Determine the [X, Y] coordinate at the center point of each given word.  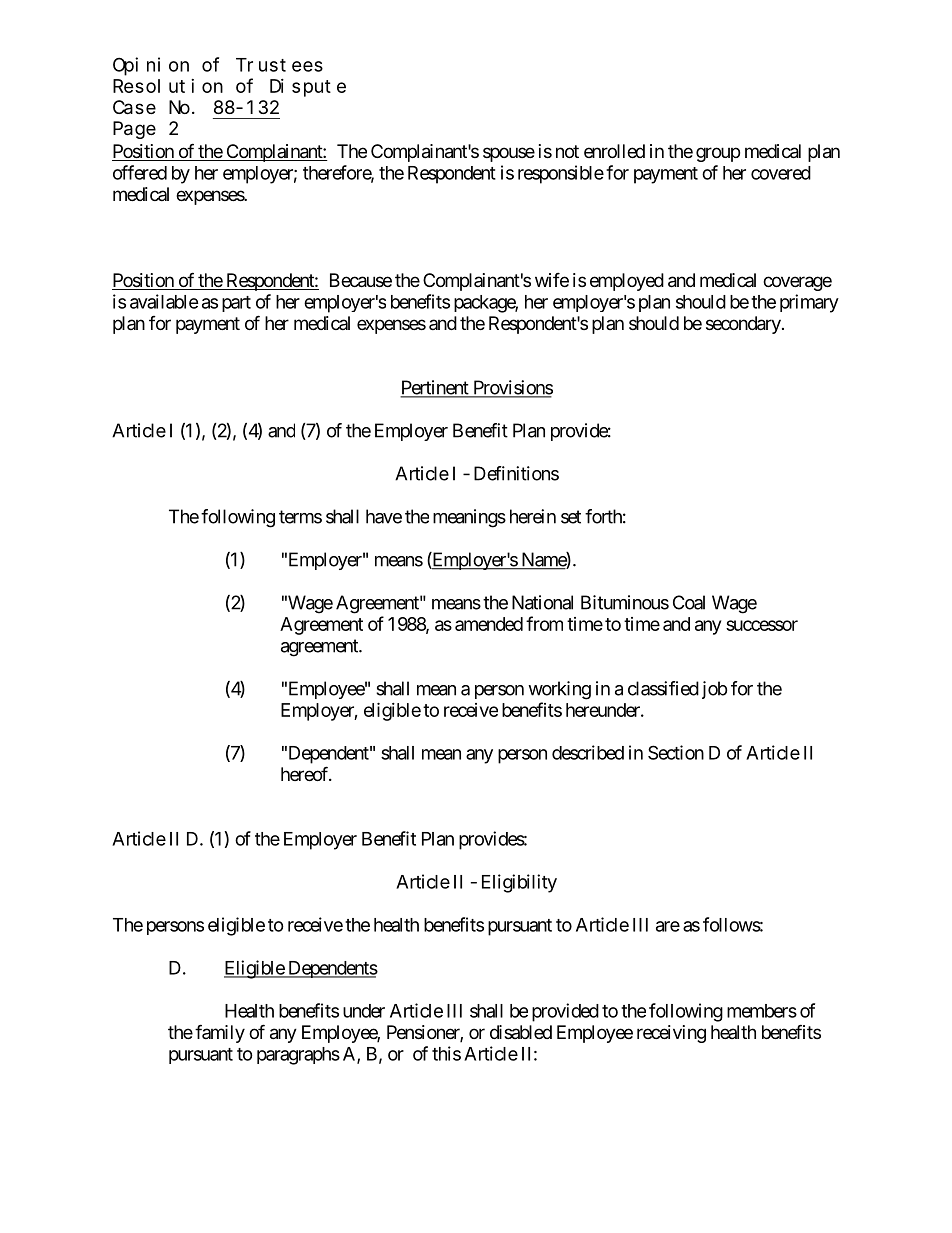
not [567, 151]
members [762, 1011]
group [718, 154]
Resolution [168, 86]
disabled [521, 1032]
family [220, 1033]
